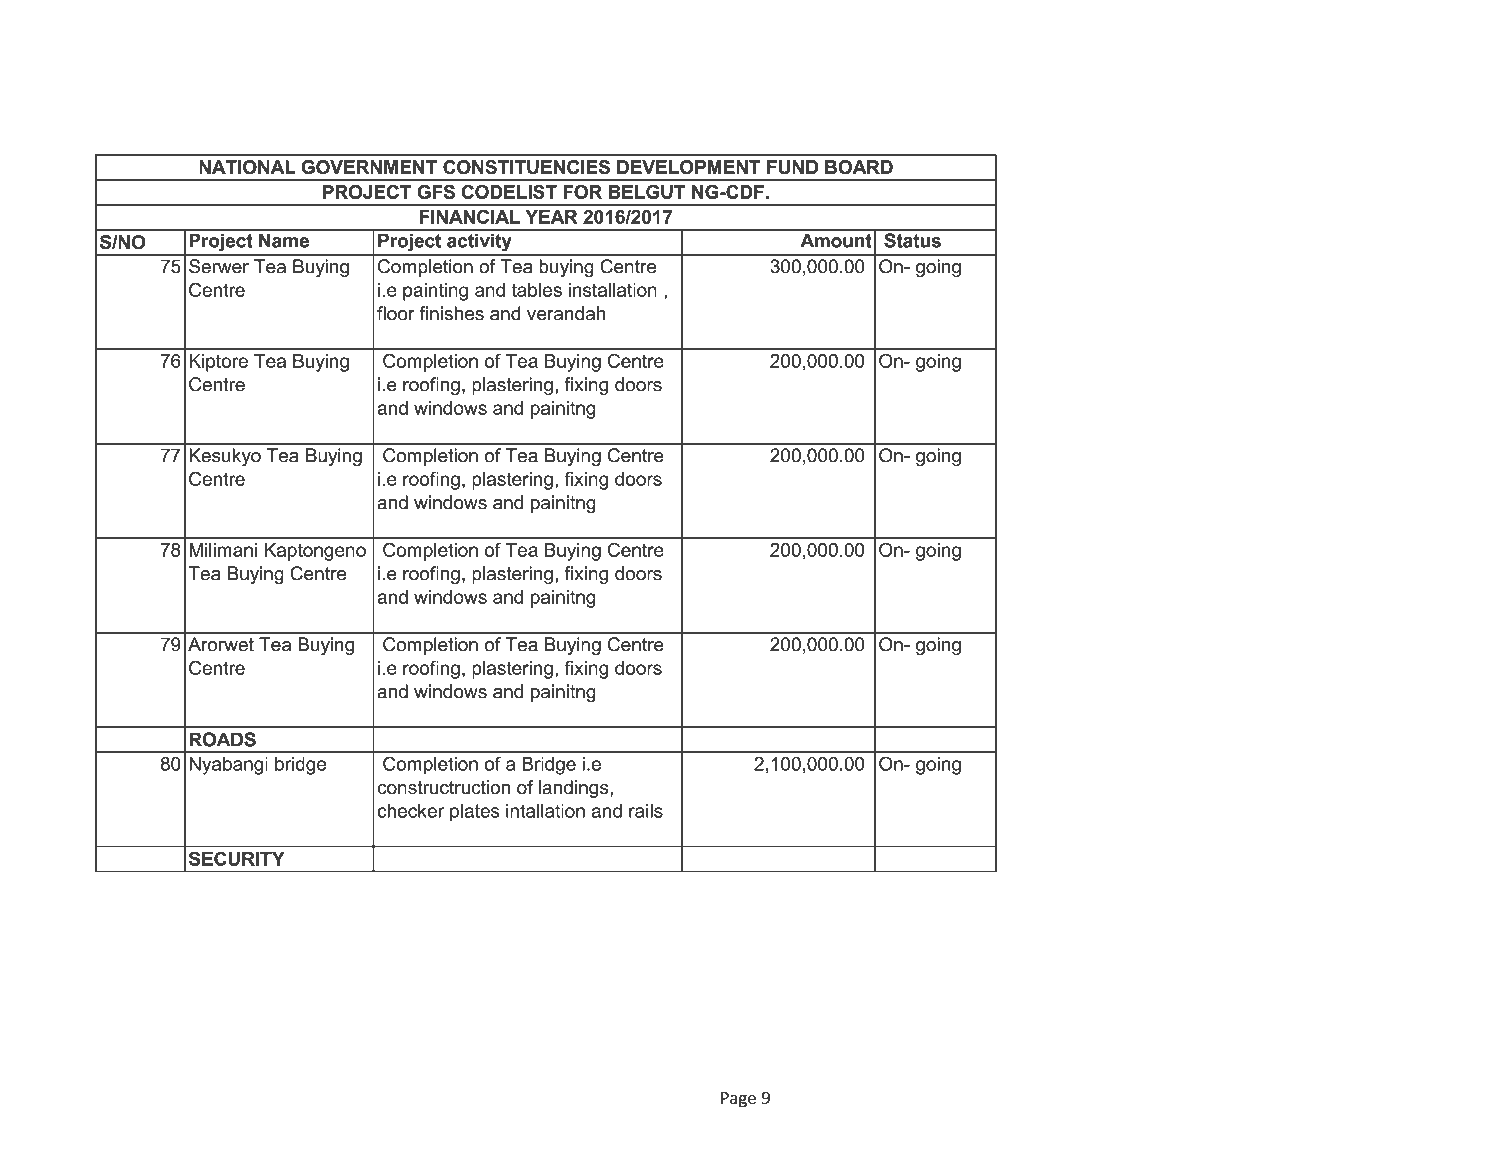 Image resolution: width=1492 pixels, height=1153 pixels. Describe the element at coordinates (575, 789) in the document. I see `landings` at that location.
